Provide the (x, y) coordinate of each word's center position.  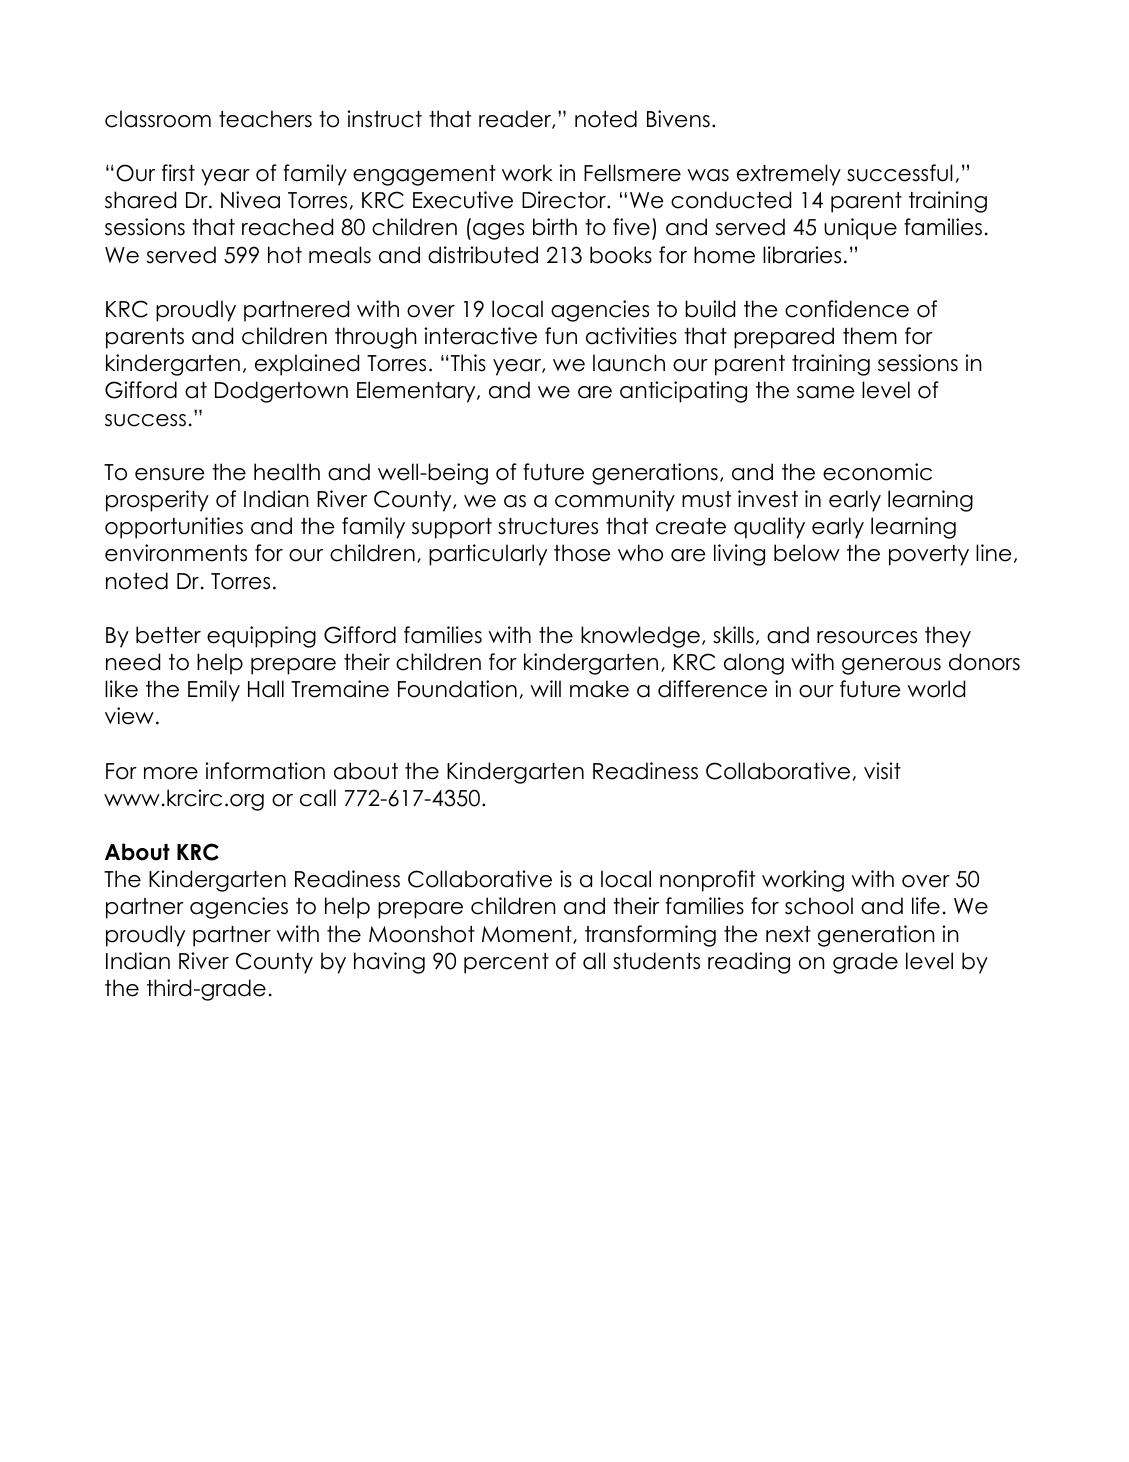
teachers (265, 119)
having (389, 963)
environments (176, 553)
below (807, 553)
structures (548, 526)
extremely (789, 175)
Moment (528, 935)
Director (565, 200)
